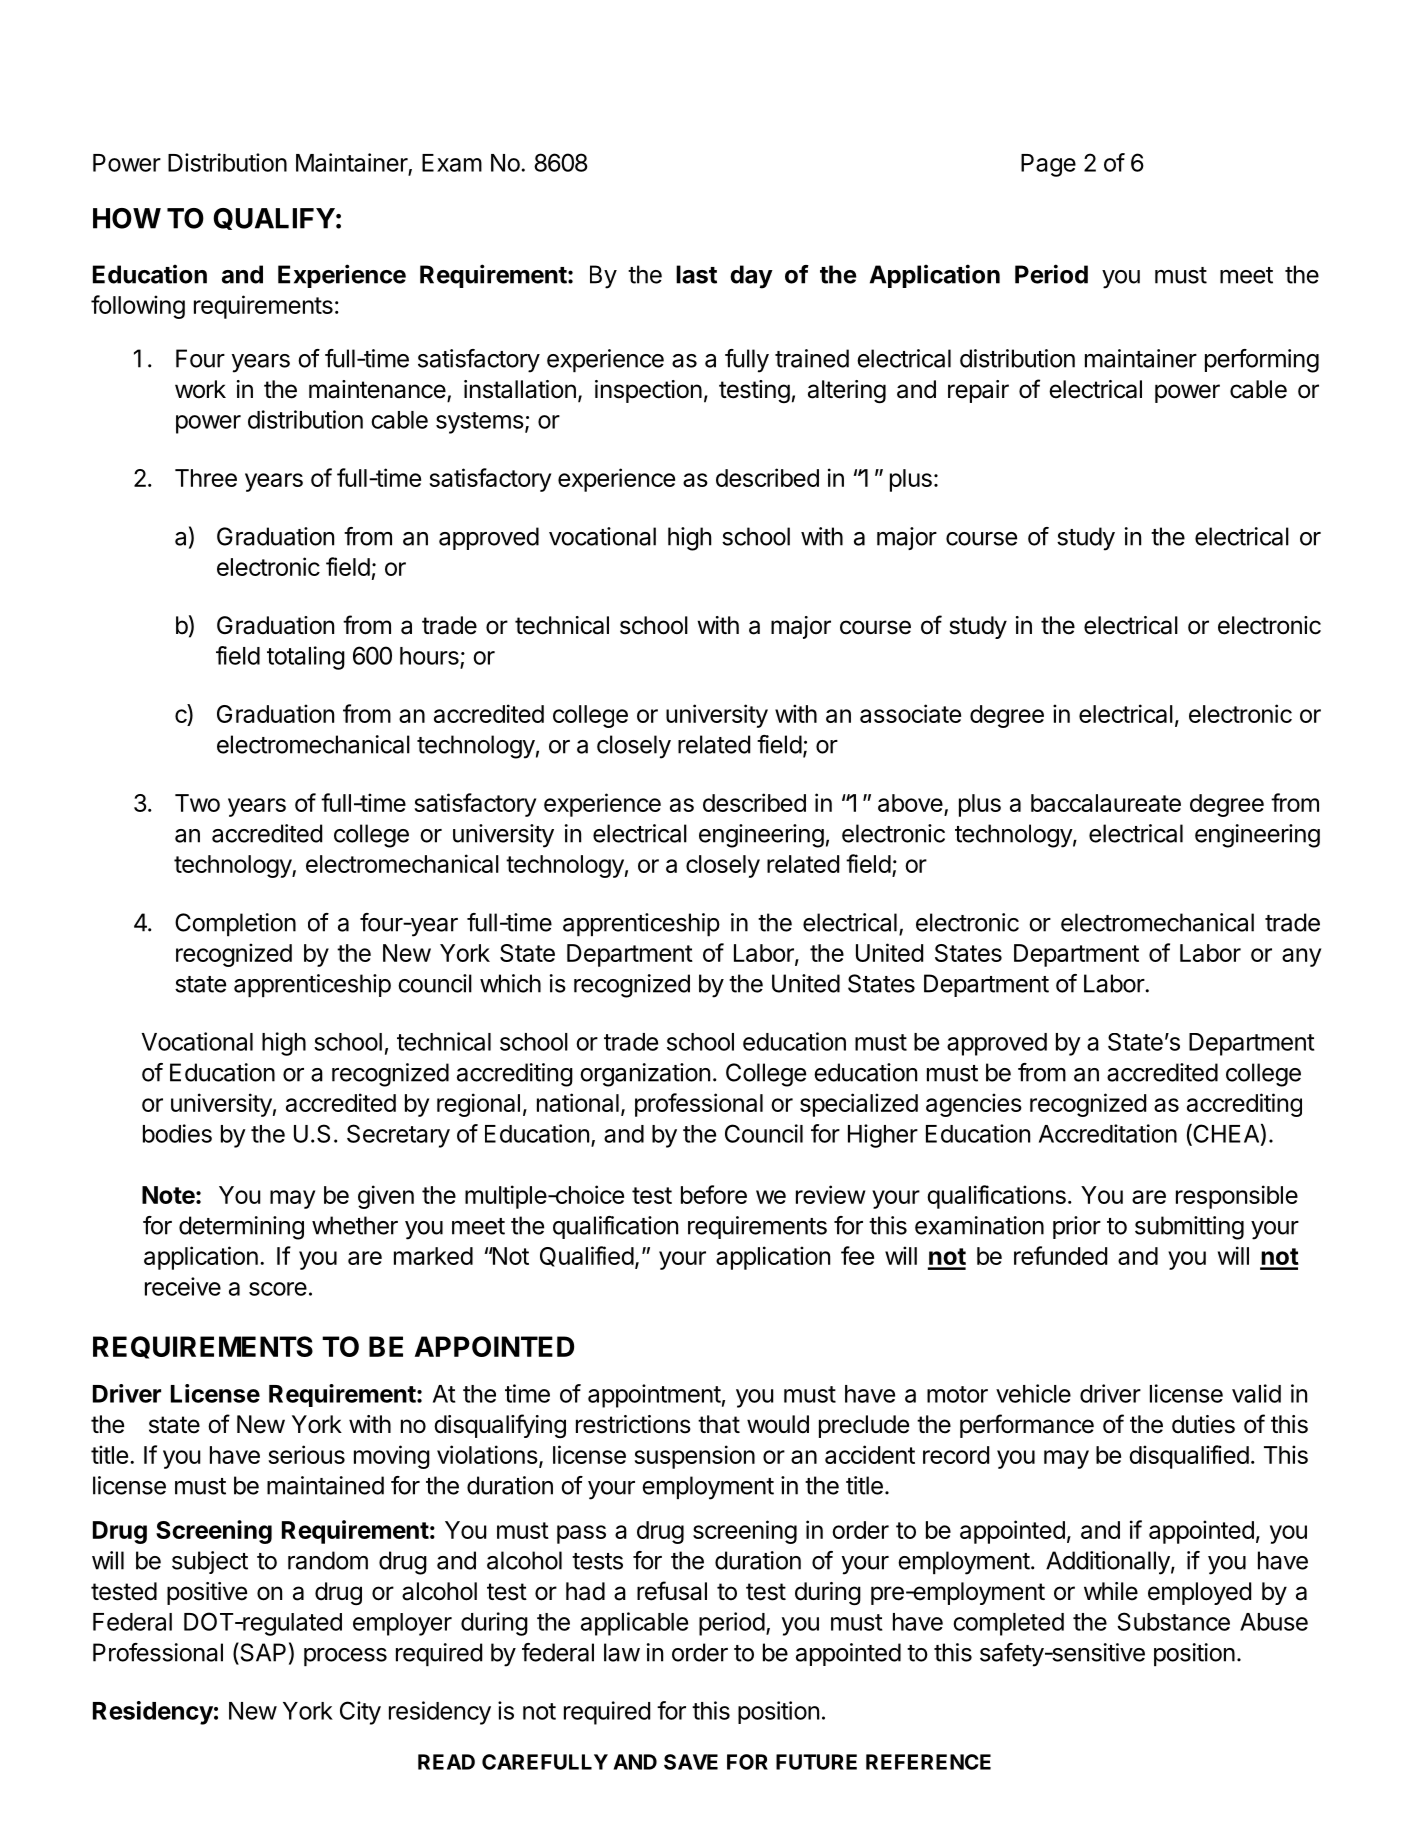 Image resolution: width=1410 pixels, height=1825 pixels. What do you see at coordinates (691, 1762) in the page?
I see `SAVE` at bounding box center [691, 1762].
